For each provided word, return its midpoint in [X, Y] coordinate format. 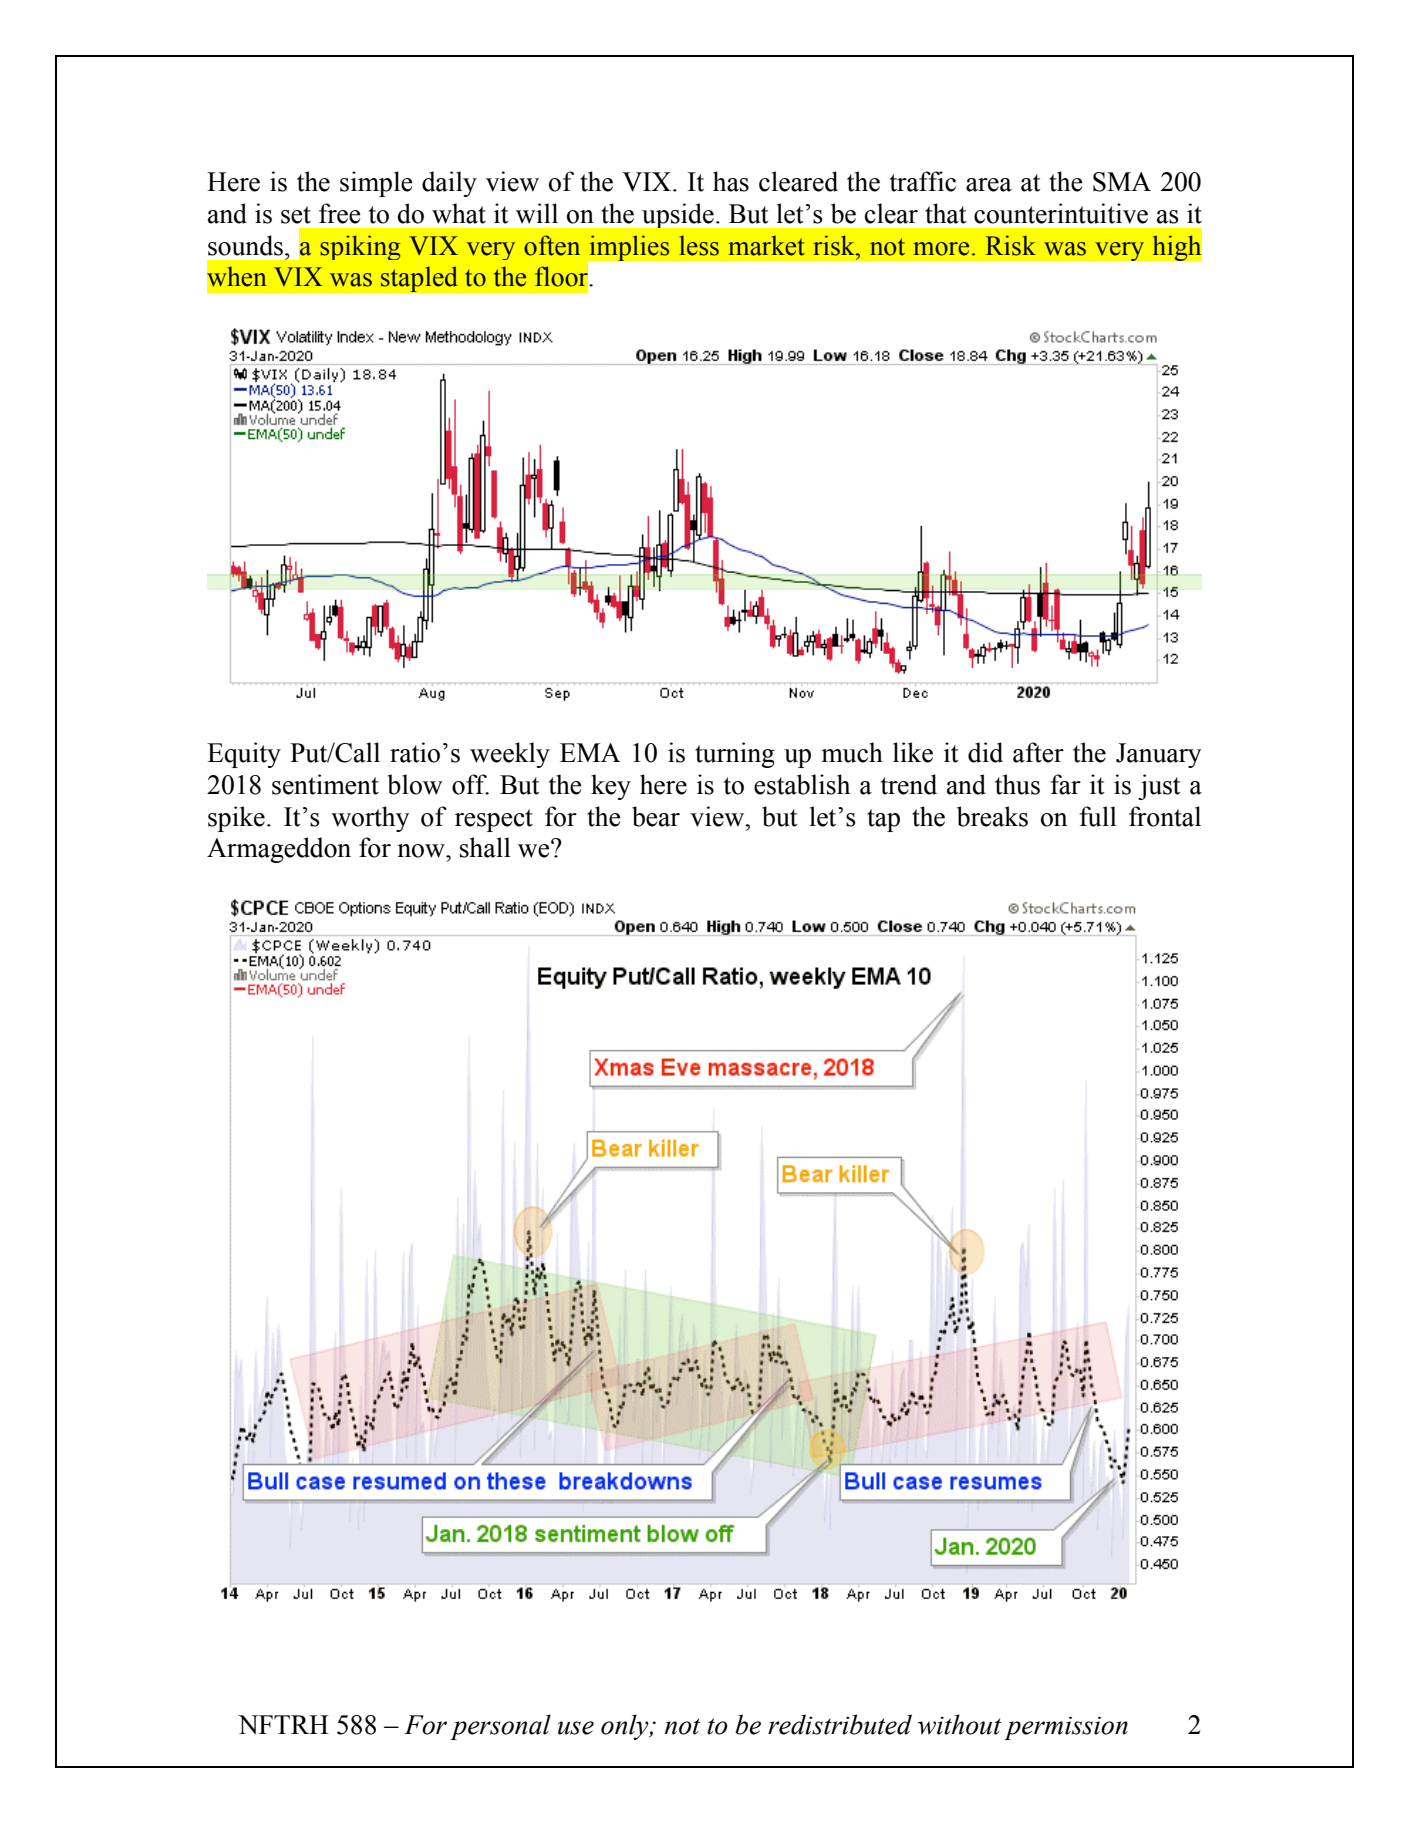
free [340, 213]
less [699, 245]
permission [1066, 1728]
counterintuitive [1061, 213]
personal [500, 1727]
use [576, 1728]
